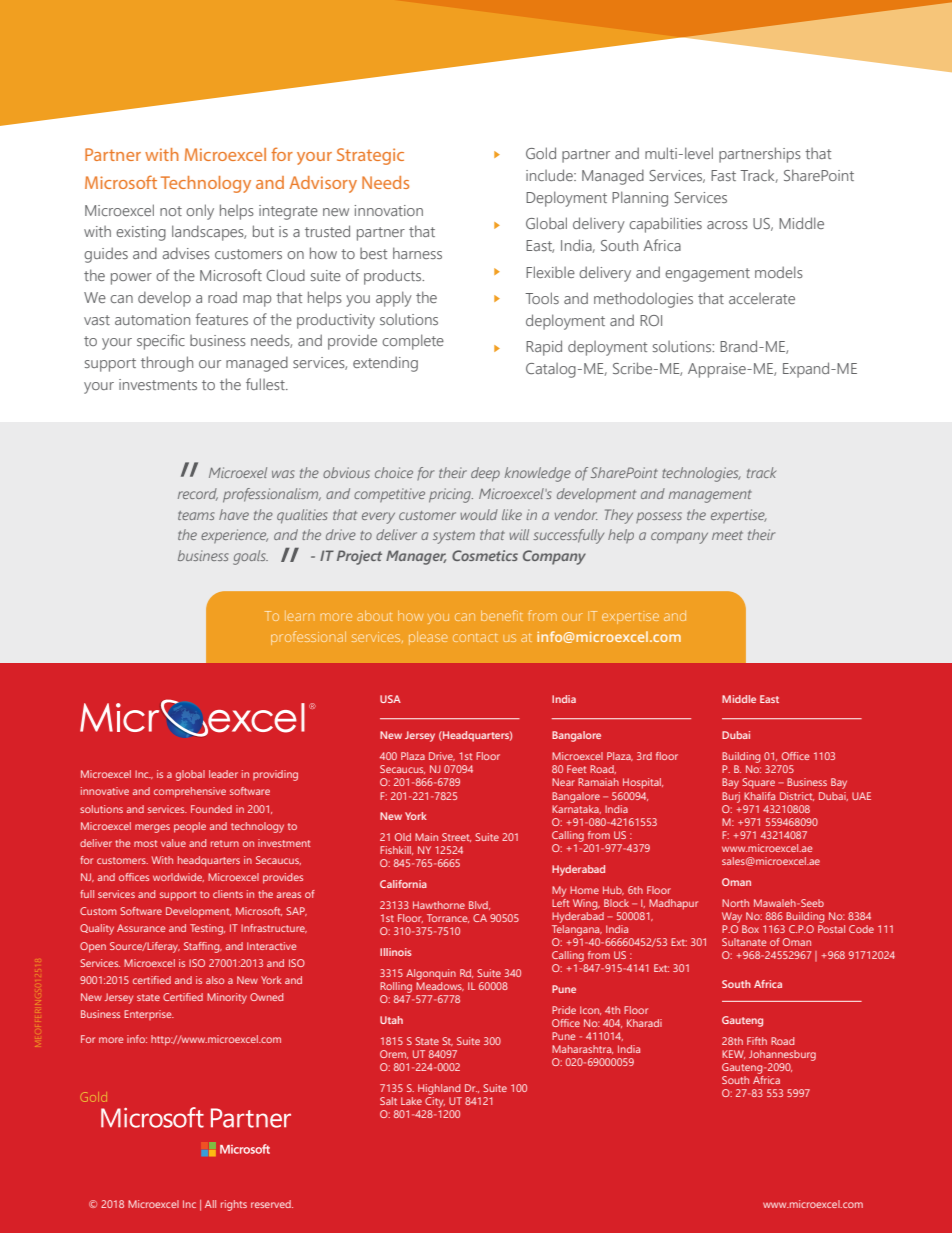  Describe the element at coordinates (744, 942) in the image. I see `Sultanate` at that location.
